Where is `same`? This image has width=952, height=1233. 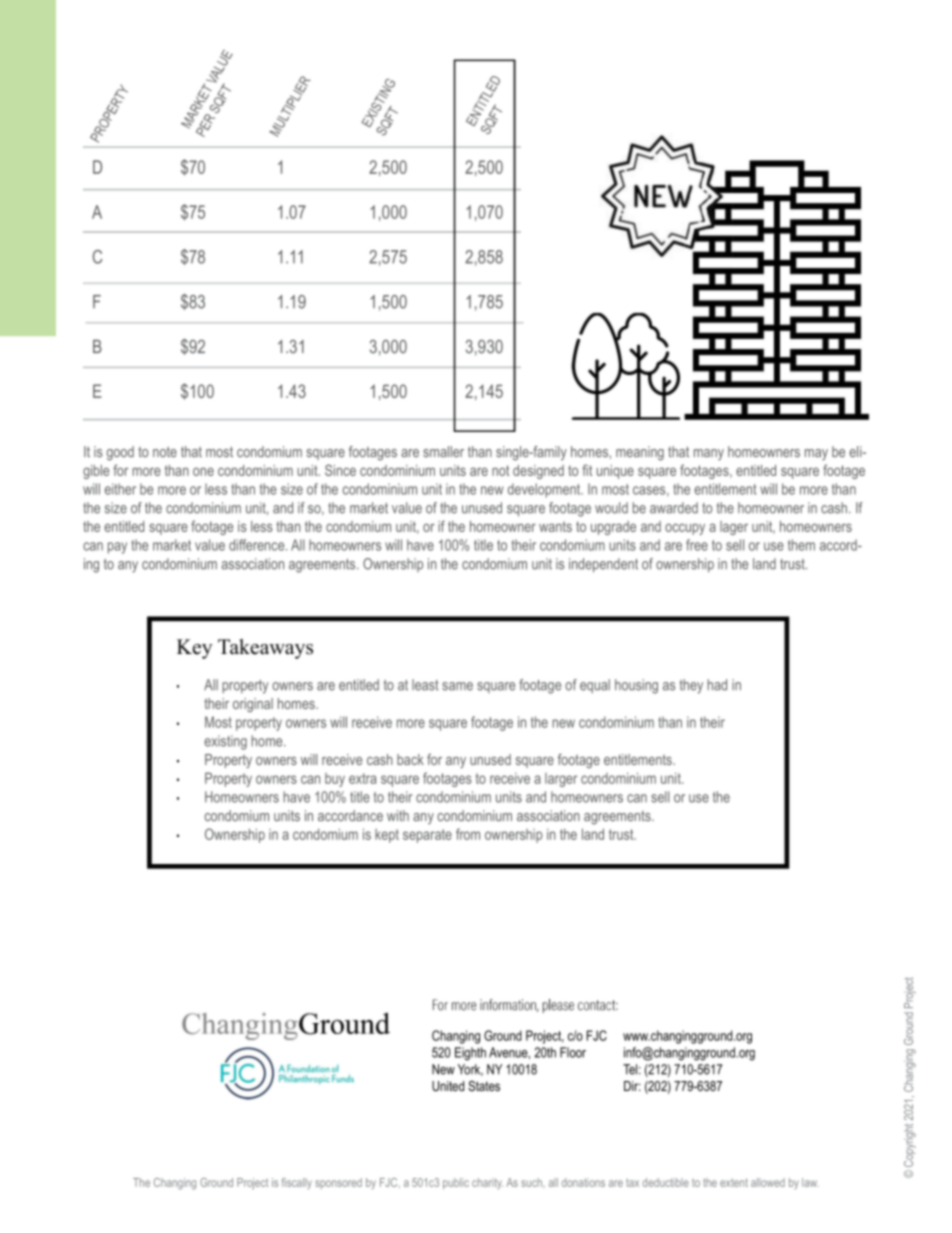
same is located at coordinates (457, 686).
